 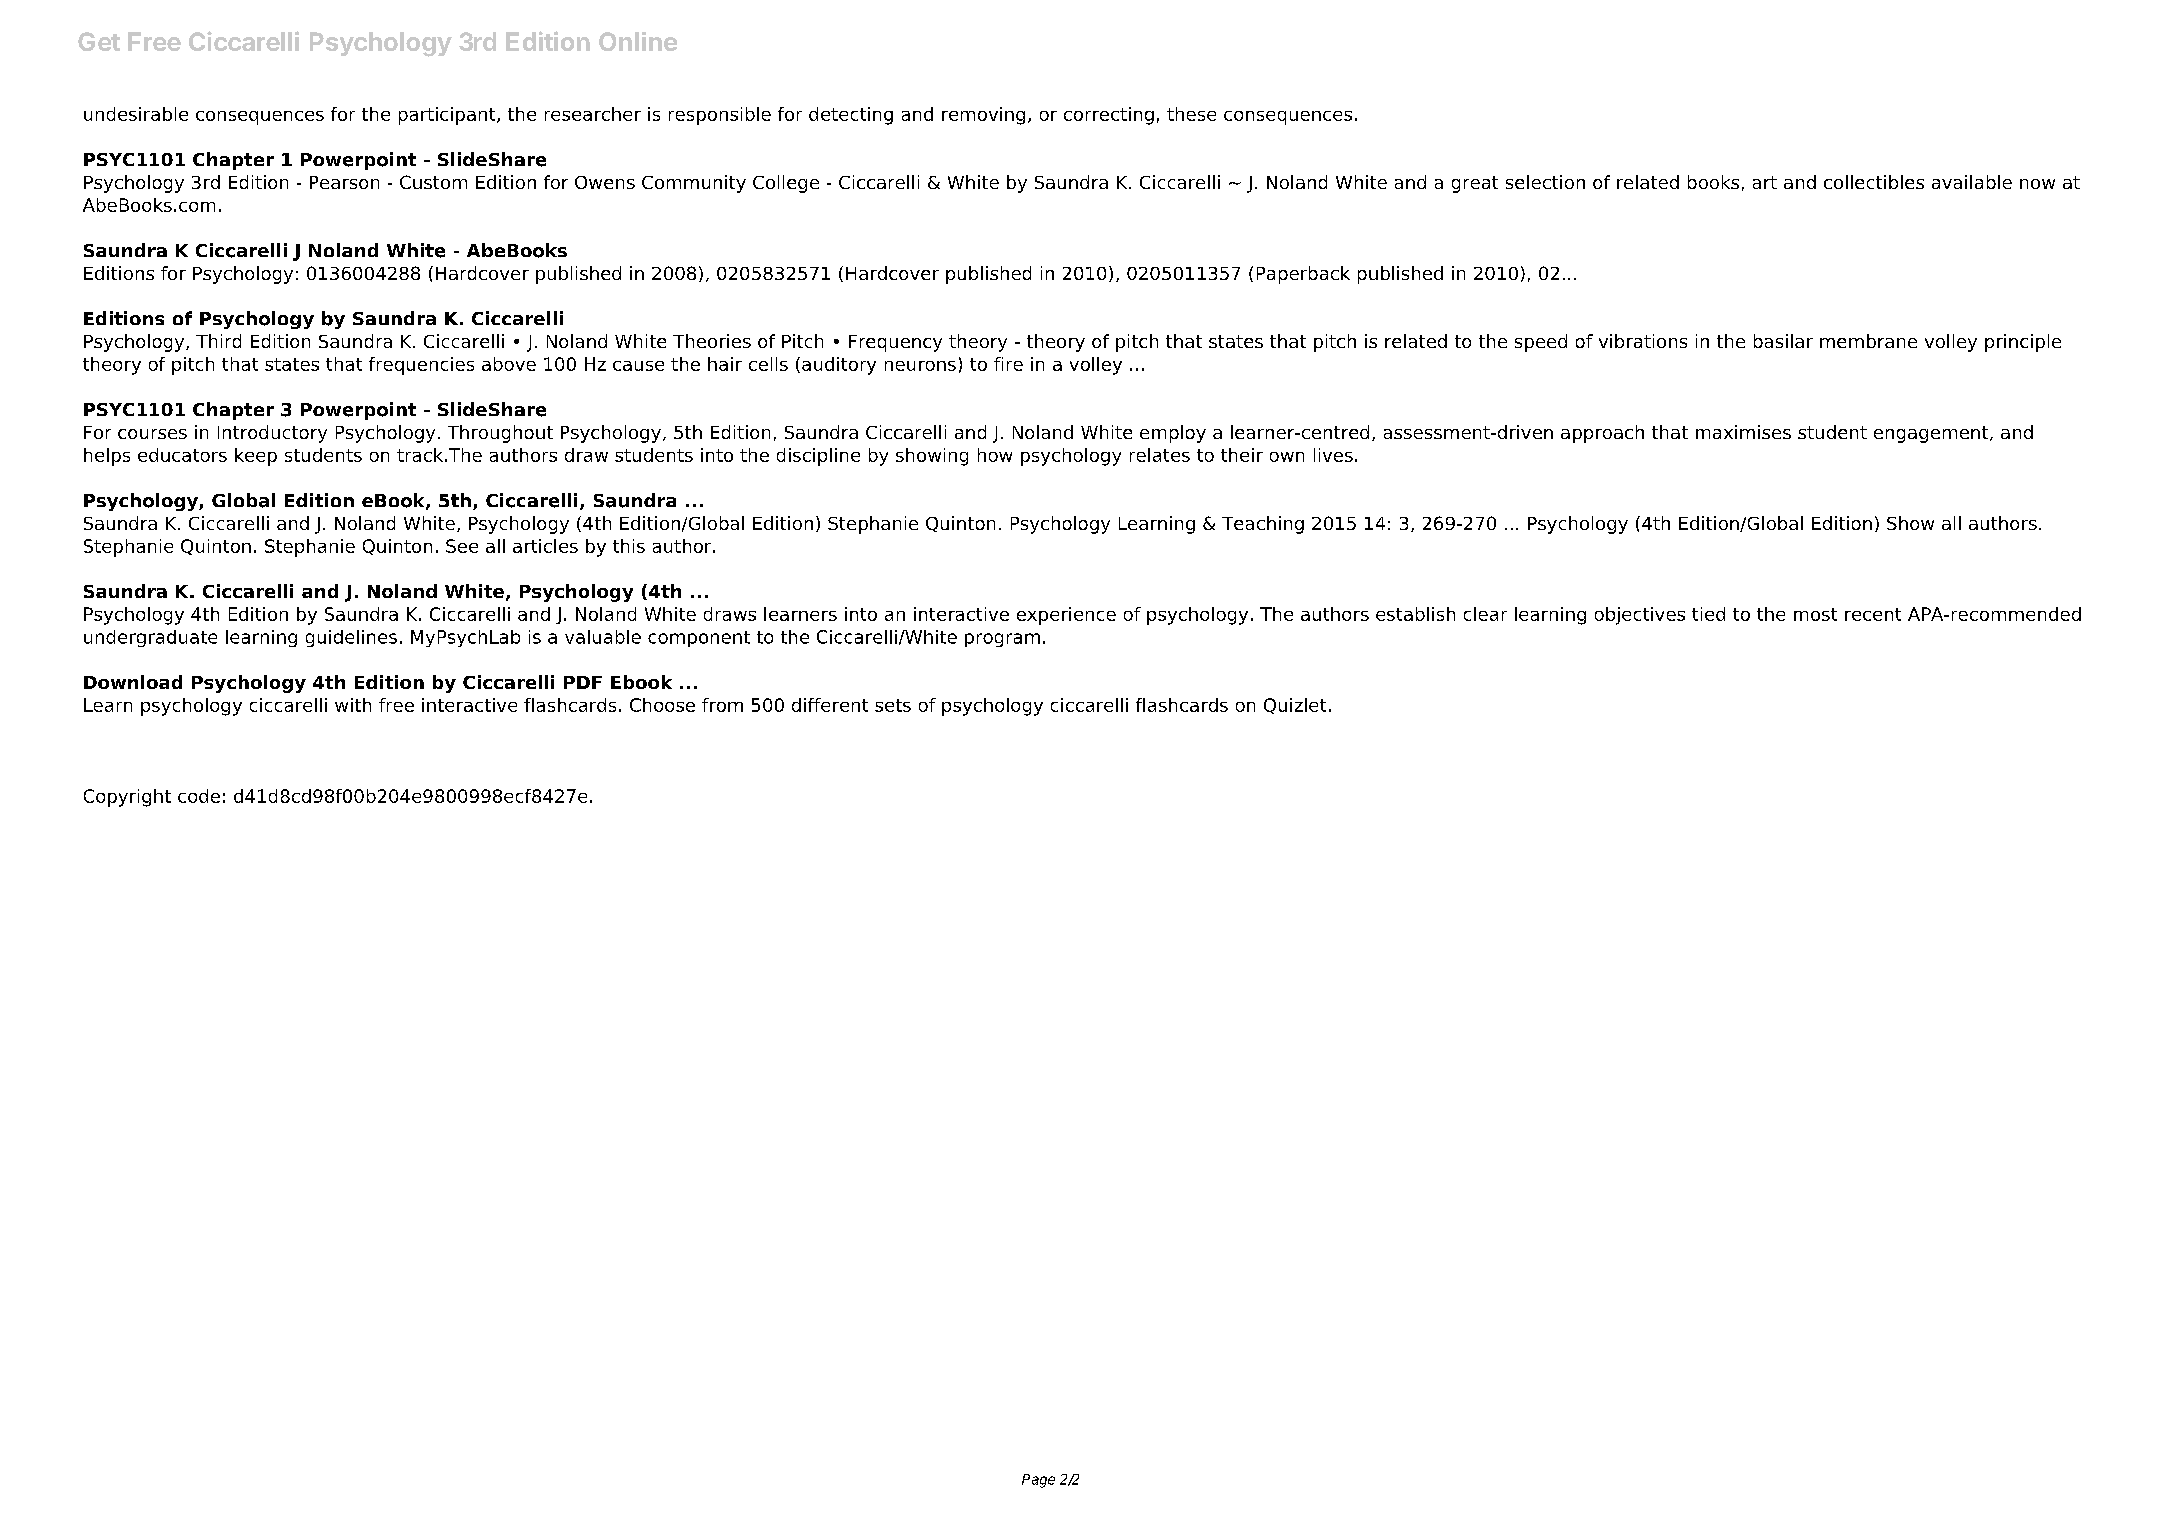 I want to click on sets, so click(x=893, y=705).
